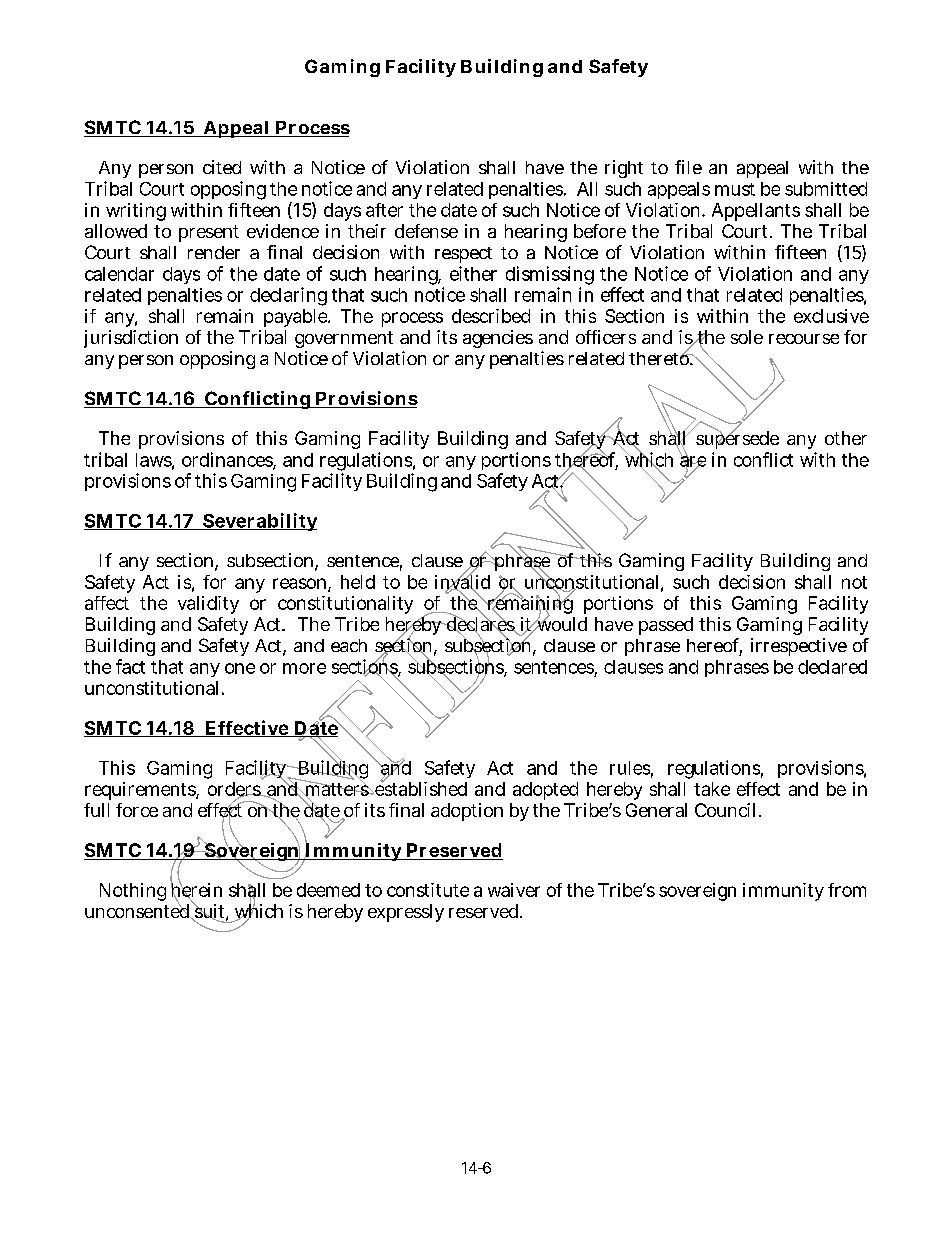 Image resolution: width=952 pixels, height=1233 pixels. What do you see at coordinates (222, 167) in the screenshot?
I see `cited` at bounding box center [222, 167].
